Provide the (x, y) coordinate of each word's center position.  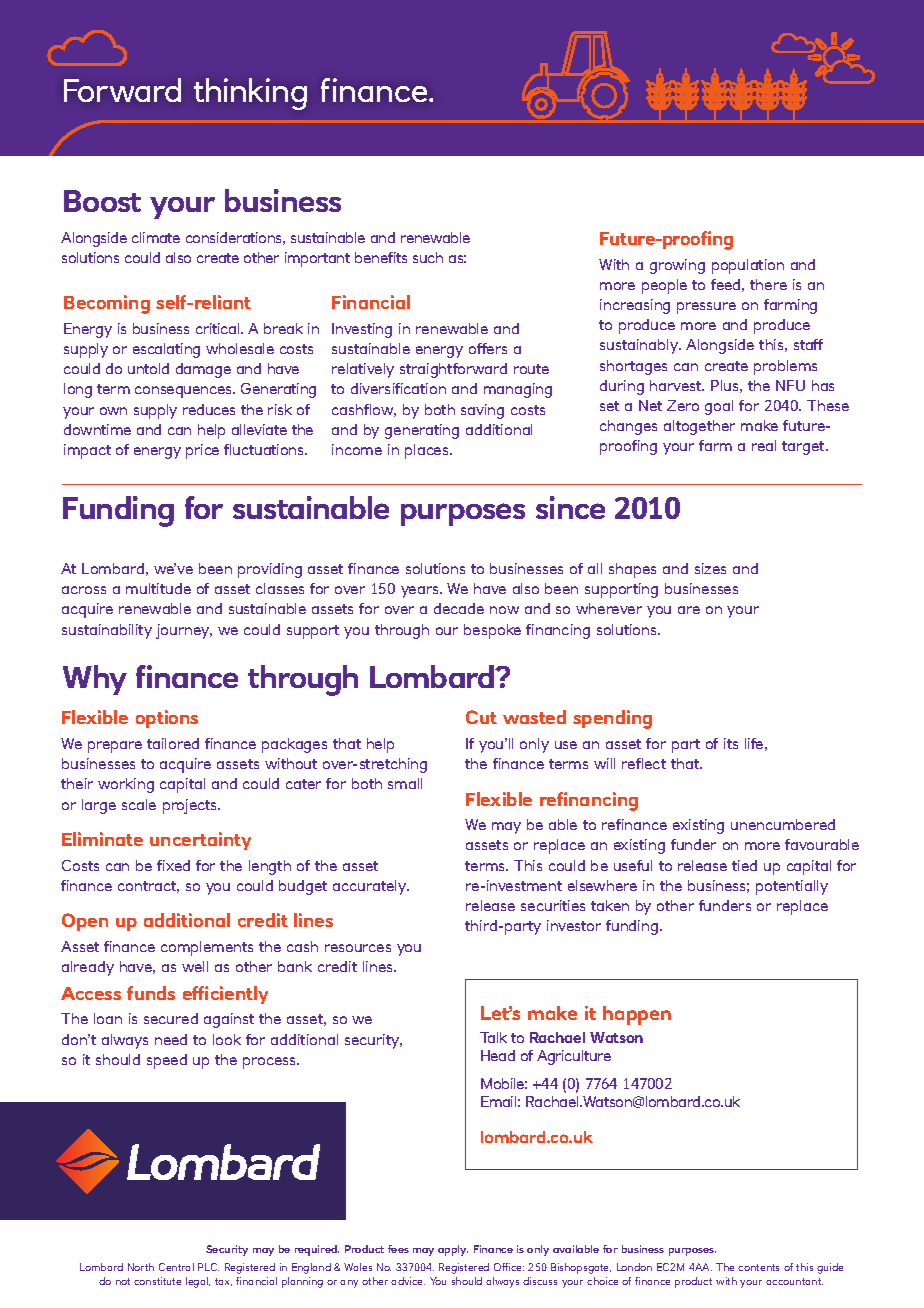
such (428, 257)
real (764, 445)
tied (744, 865)
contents (758, 1267)
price (202, 451)
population (748, 266)
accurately (371, 887)
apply (453, 1250)
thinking (250, 94)
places (428, 451)
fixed (173, 865)
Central (176, 1267)
